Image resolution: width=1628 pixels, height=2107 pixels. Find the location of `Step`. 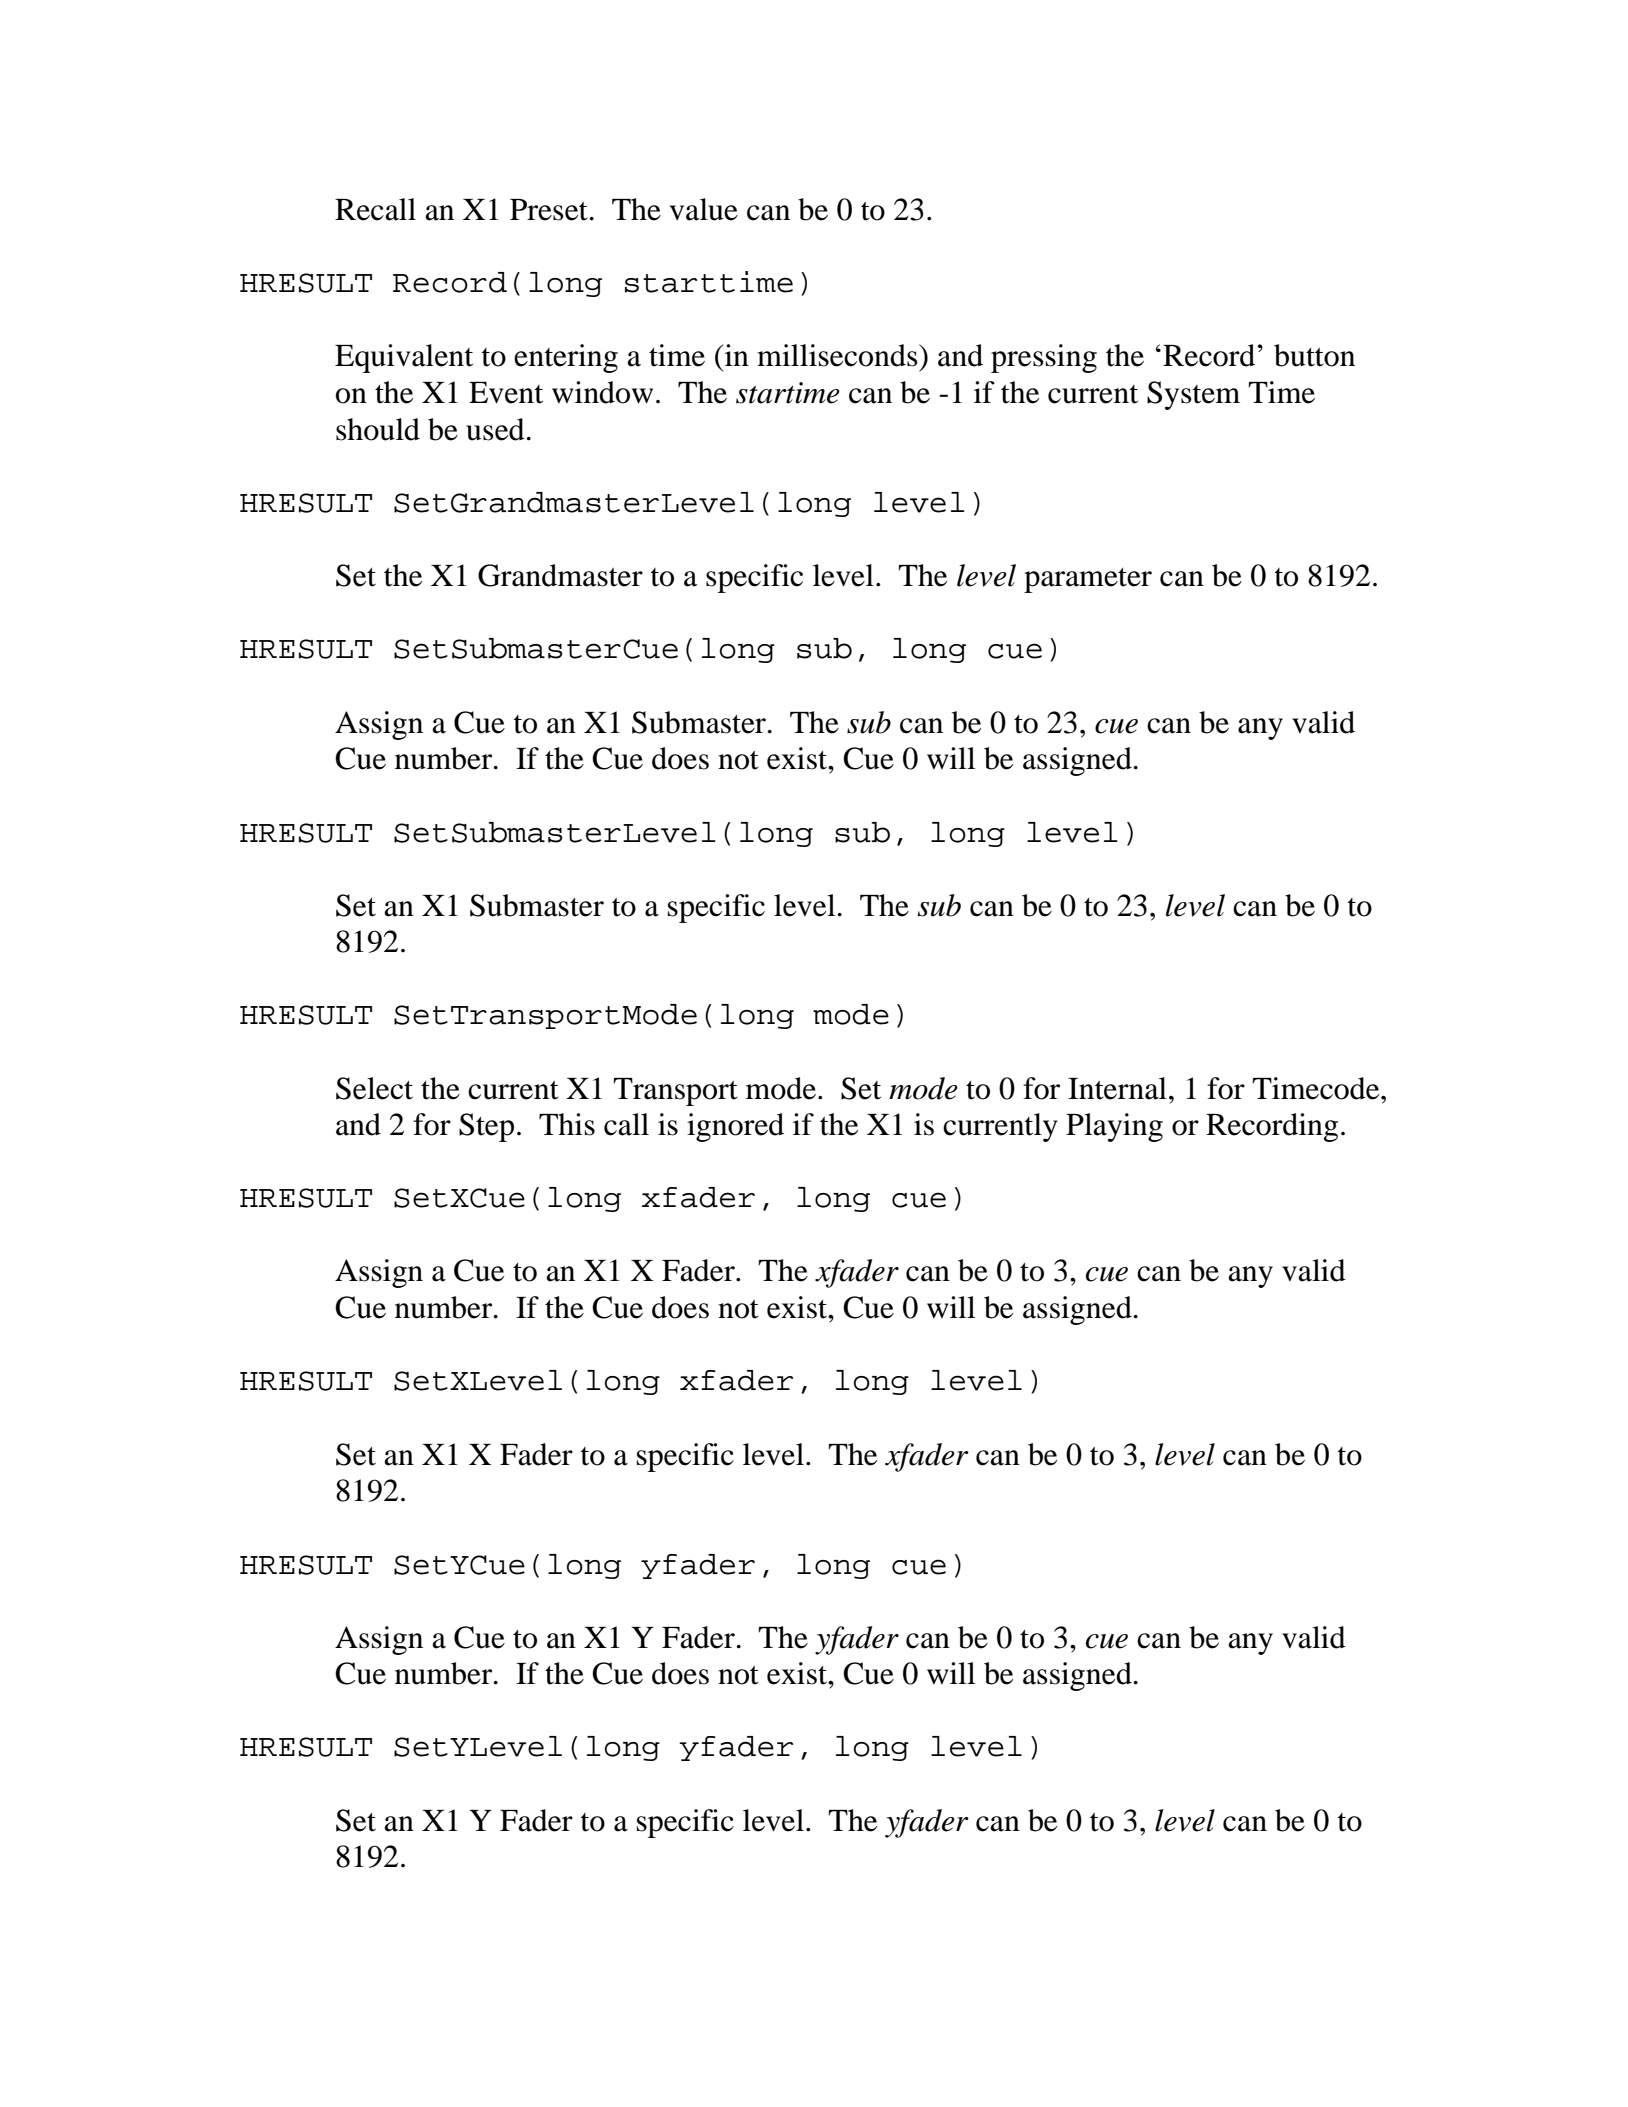

Step is located at coordinates (486, 1127).
